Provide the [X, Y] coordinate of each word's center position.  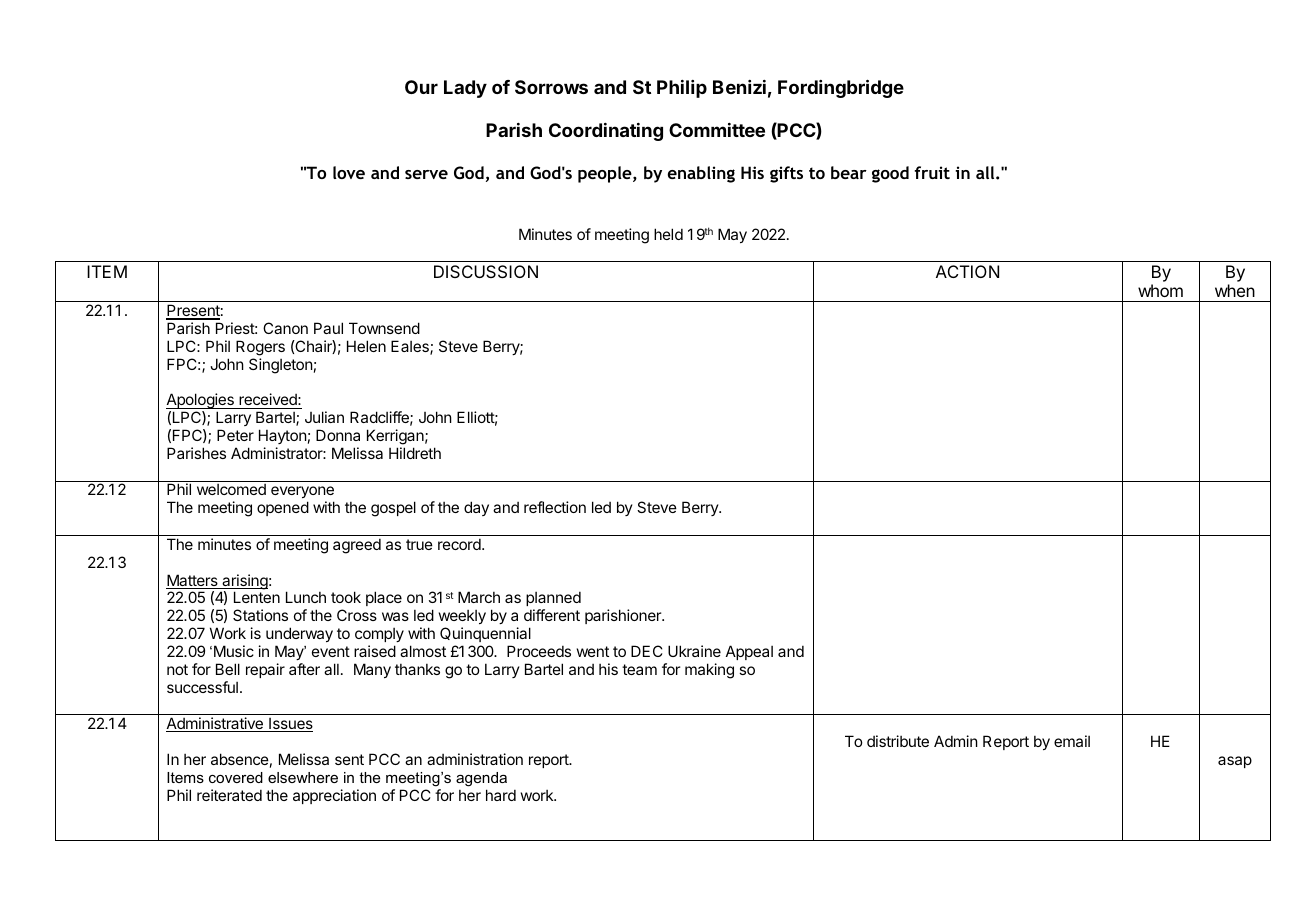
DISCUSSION [486, 271]
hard [501, 795]
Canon [285, 328]
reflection [555, 507]
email [1072, 741]
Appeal [749, 652]
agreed [357, 546]
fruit [932, 172]
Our [421, 87]
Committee [717, 130]
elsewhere [303, 777]
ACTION [967, 271]
